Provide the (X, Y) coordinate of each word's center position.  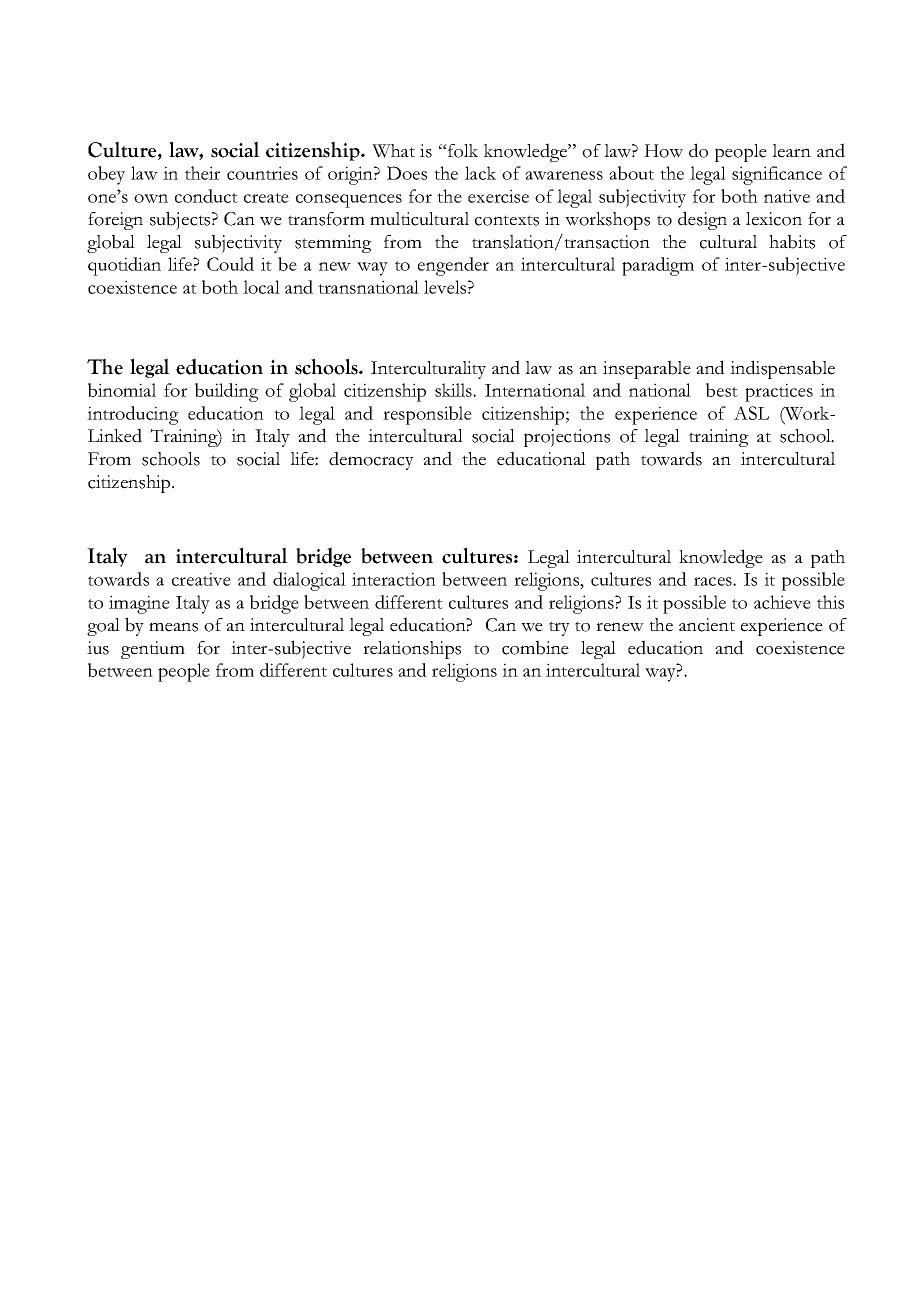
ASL (751, 413)
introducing (133, 415)
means (173, 627)
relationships (412, 650)
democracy (371, 460)
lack (480, 173)
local (261, 287)
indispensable (782, 369)
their (202, 173)
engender (453, 266)
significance (777, 175)
